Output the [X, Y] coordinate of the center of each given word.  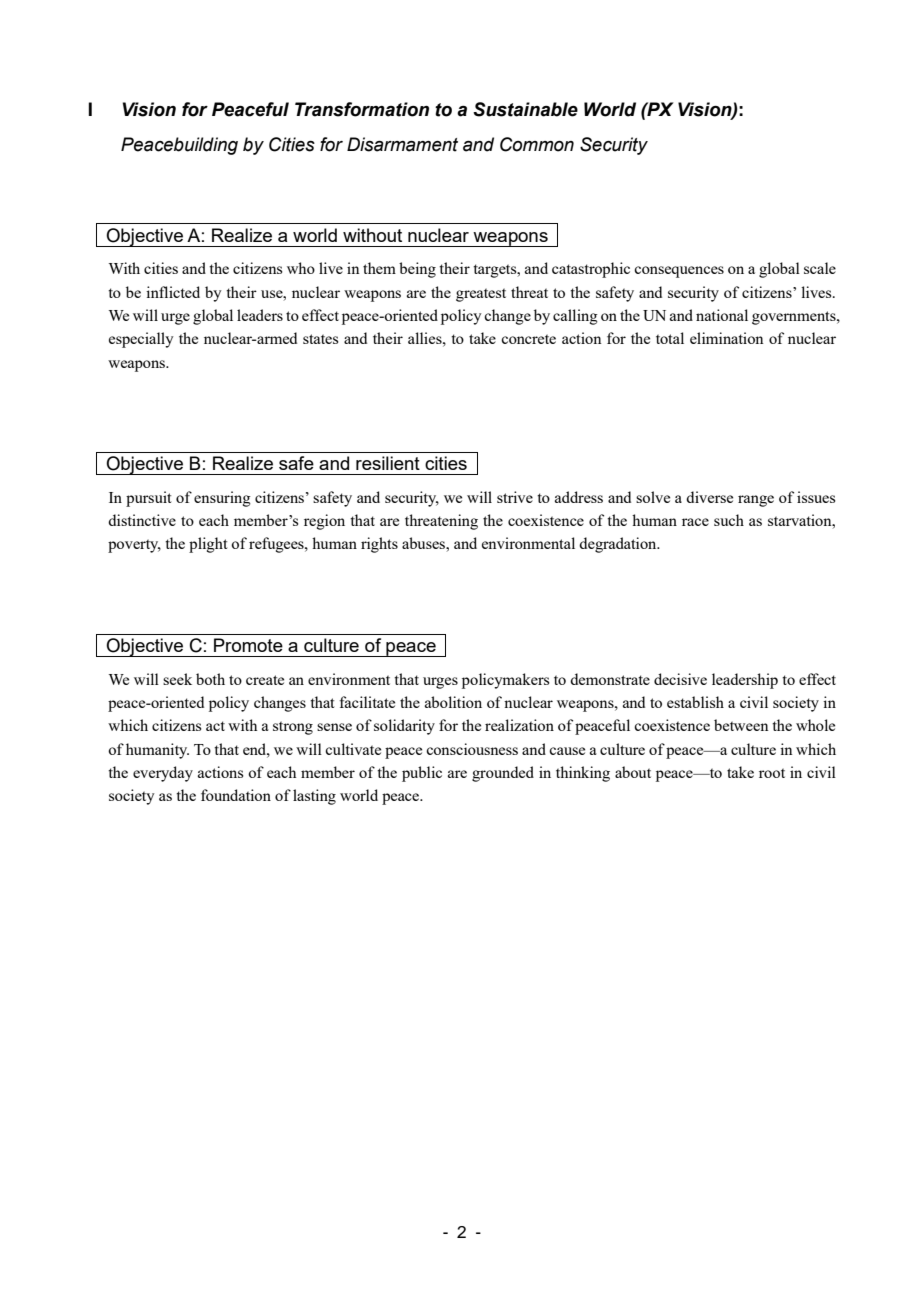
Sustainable [525, 109]
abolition [453, 702]
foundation [236, 795]
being [417, 270]
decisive [680, 679]
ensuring [222, 499]
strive [515, 497]
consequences [679, 272]
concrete [528, 339]
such [729, 520]
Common [537, 144]
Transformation [362, 109]
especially [141, 340]
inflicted [173, 292]
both [210, 679]
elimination [727, 338]
